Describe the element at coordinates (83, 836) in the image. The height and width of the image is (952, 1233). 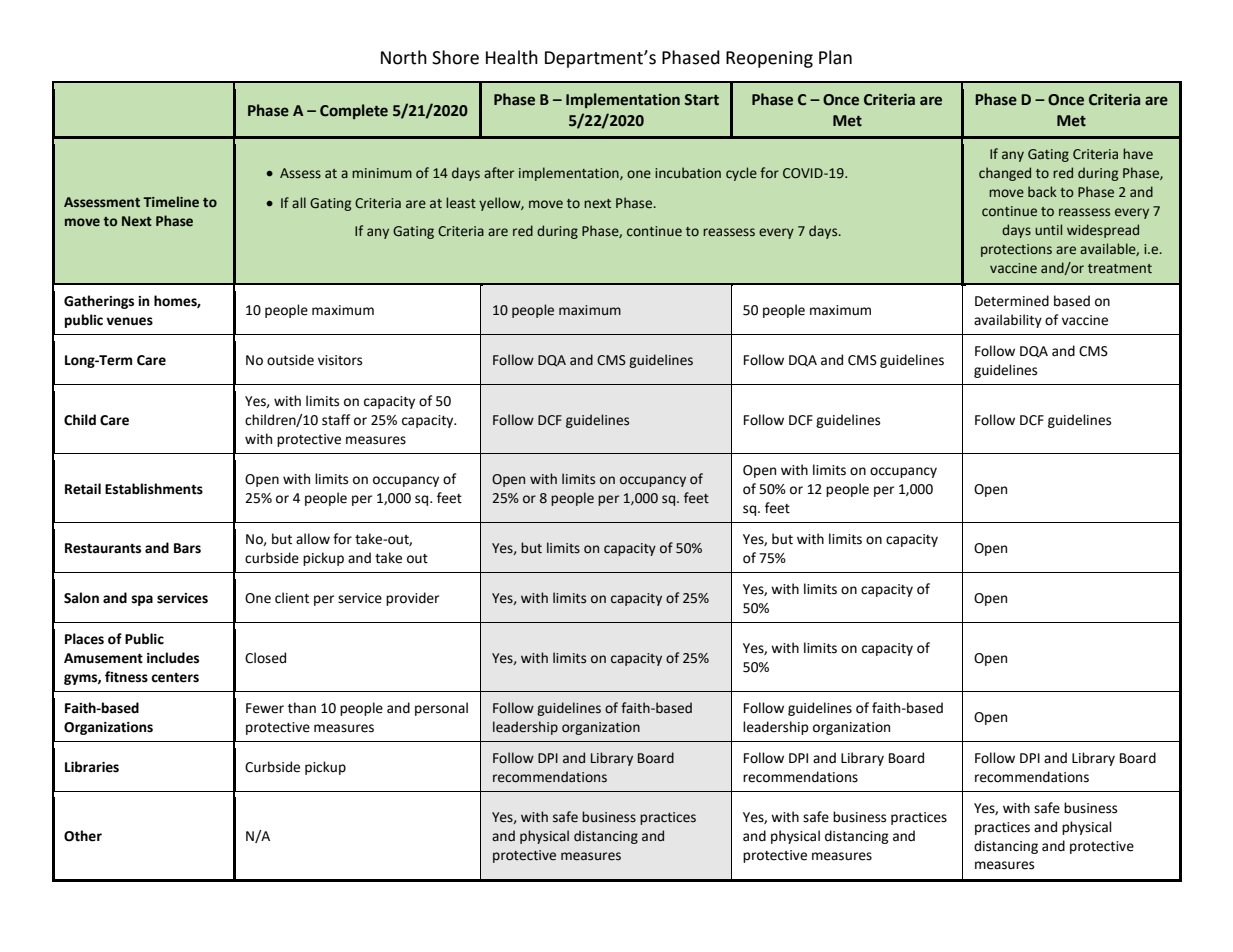
I see `Other` at that location.
